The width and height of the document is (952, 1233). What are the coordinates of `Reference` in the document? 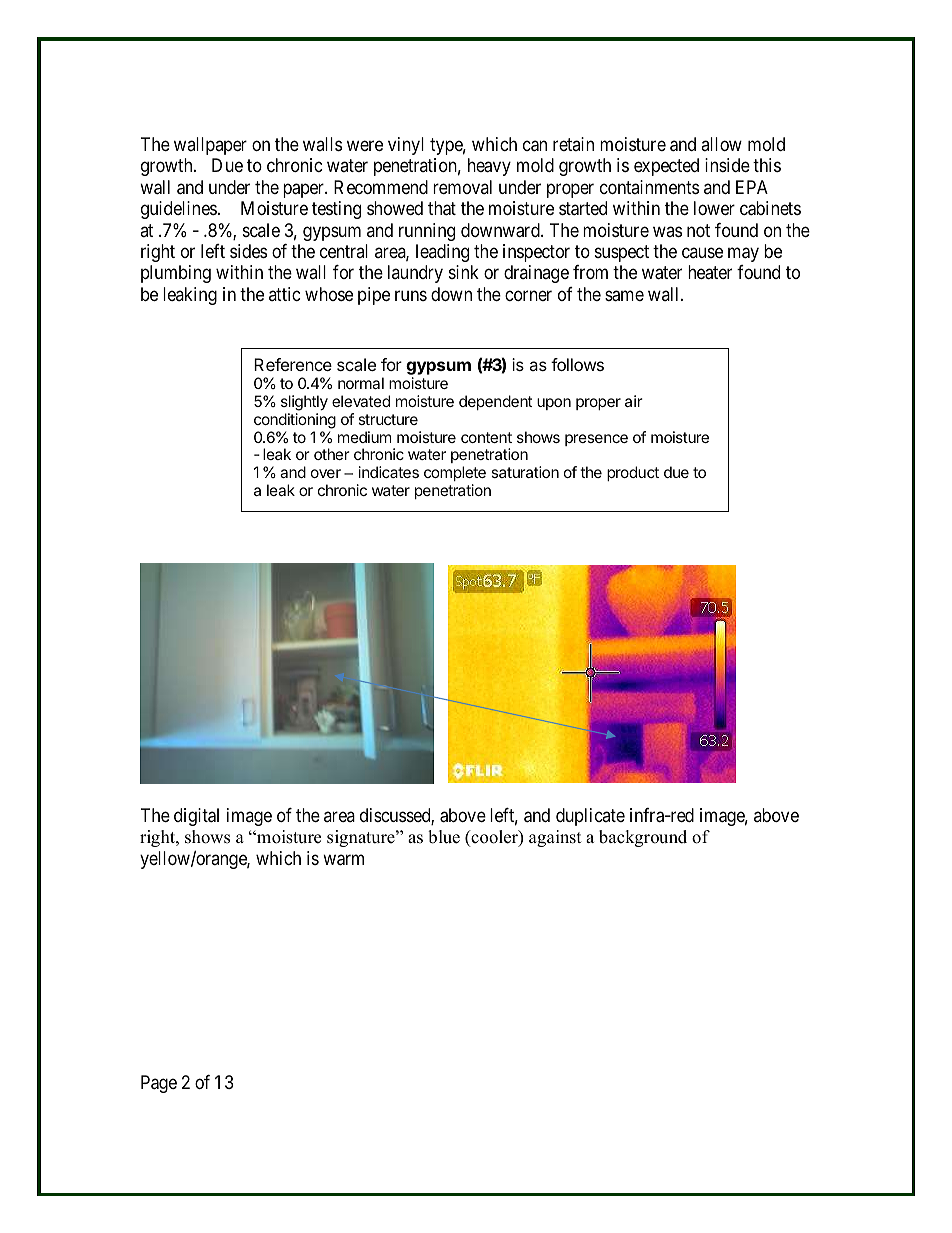 It's located at (293, 364).
